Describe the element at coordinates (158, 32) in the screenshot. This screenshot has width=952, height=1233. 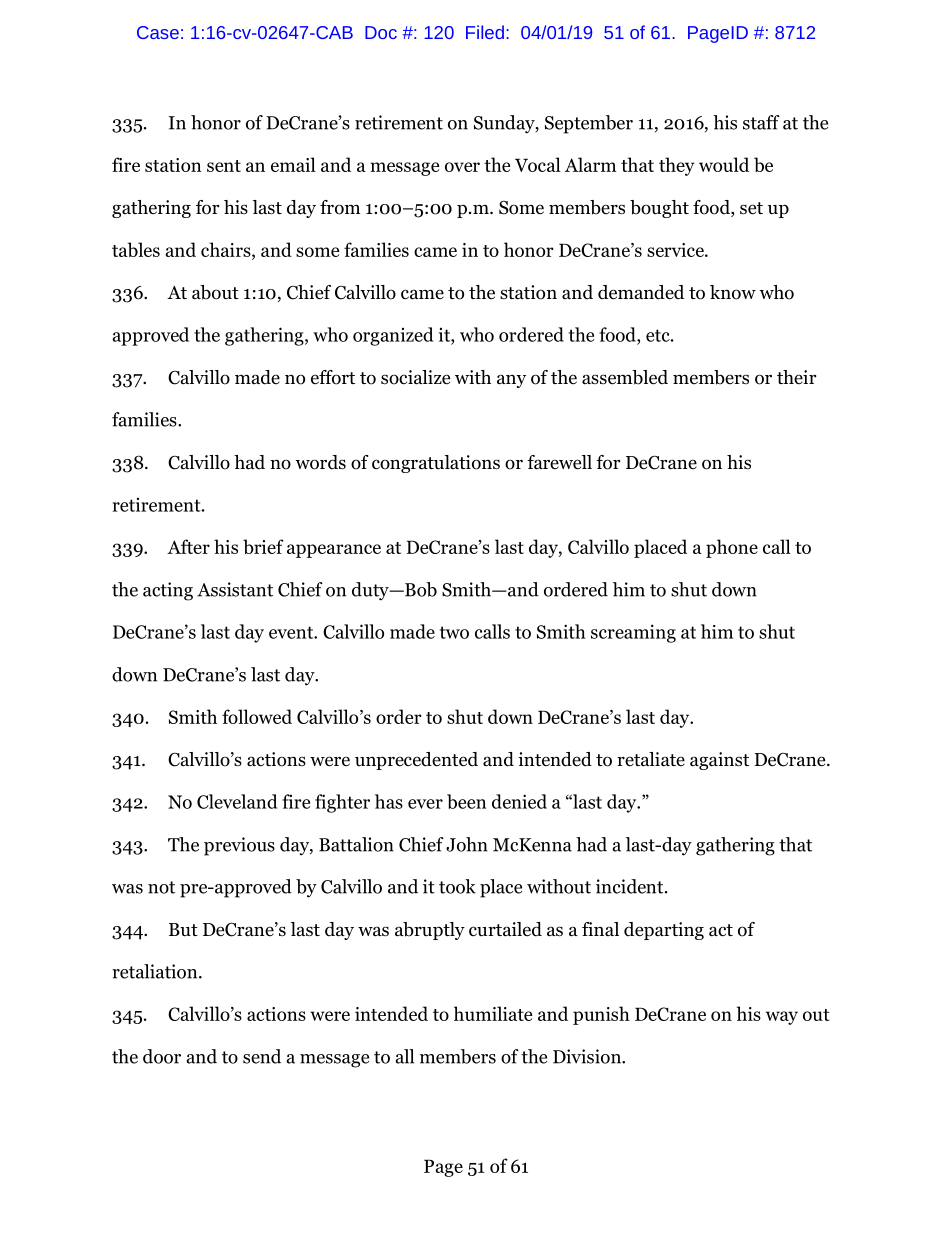
I see `Case` at that location.
